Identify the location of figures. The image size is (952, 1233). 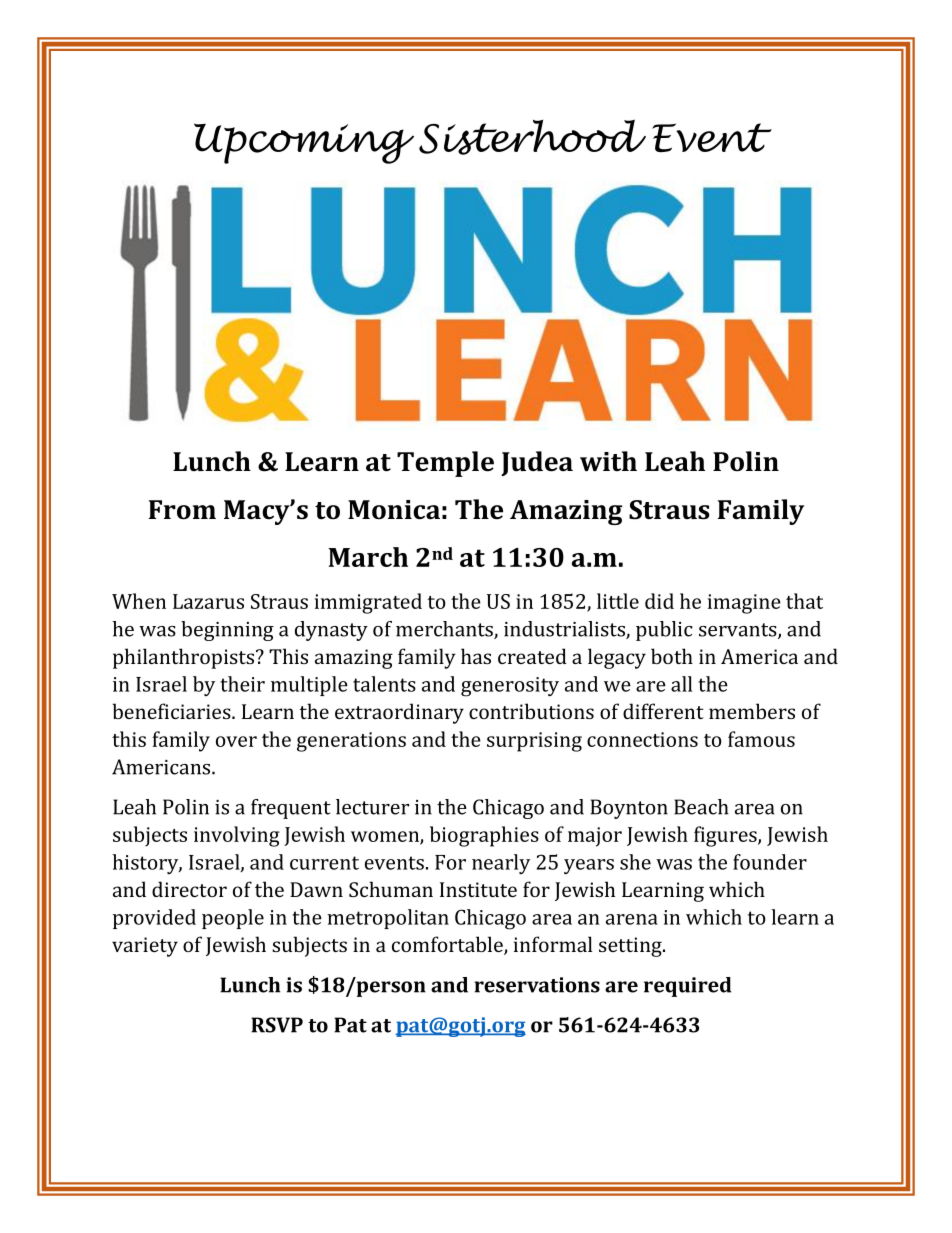
(726, 836).
